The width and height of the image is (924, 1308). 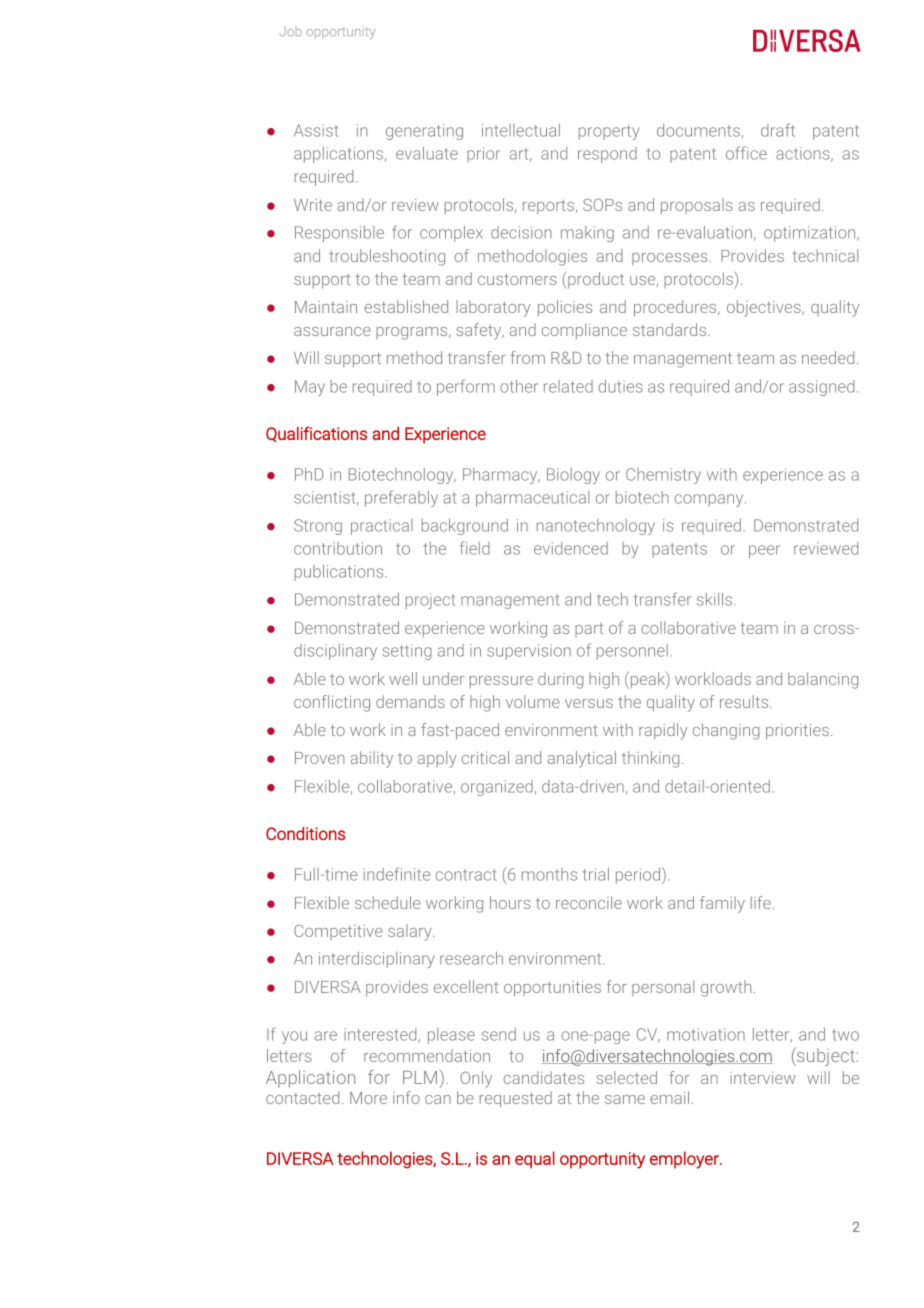 What do you see at coordinates (765, 308) in the image?
I see `objectives` at bounding box center [765, 308].
